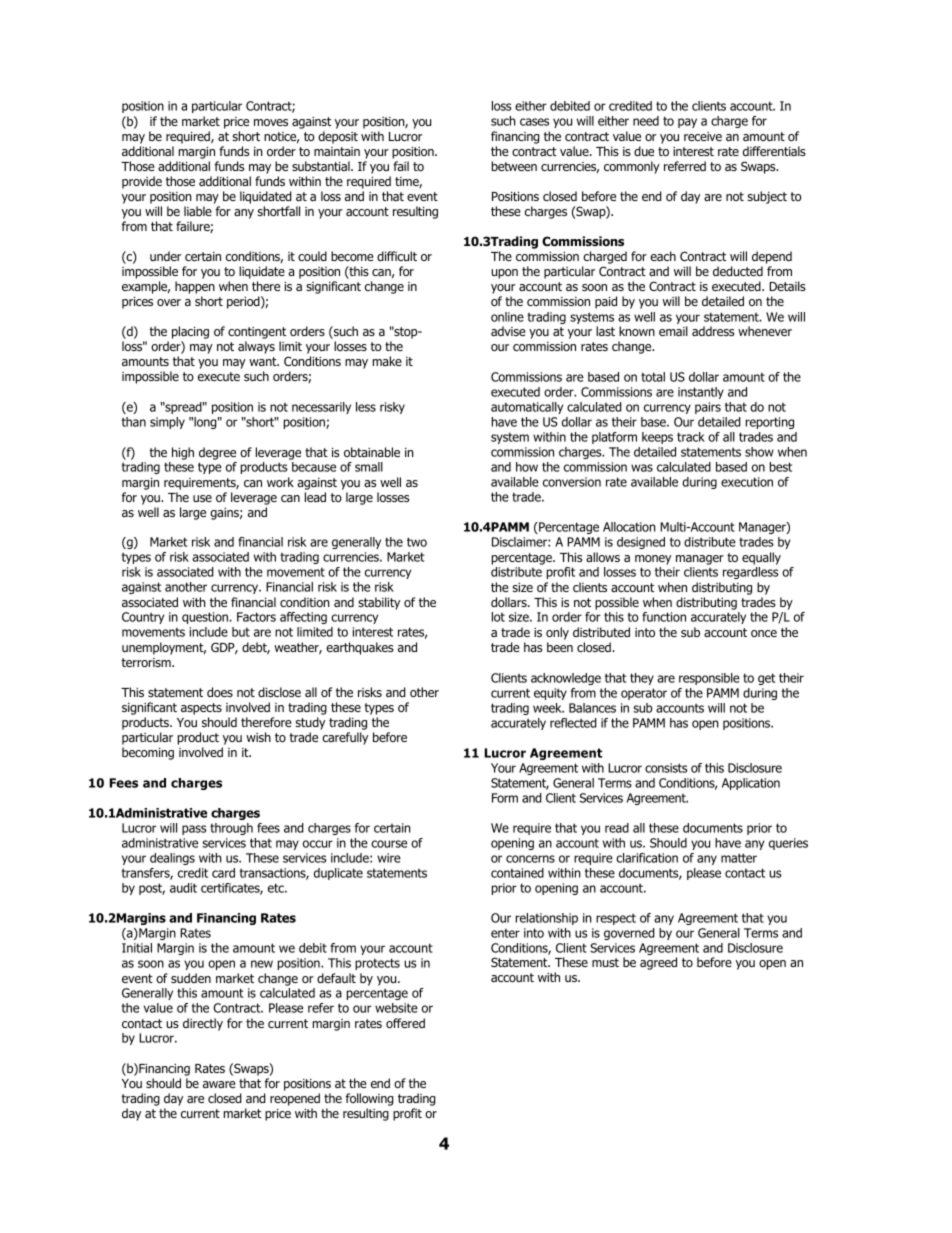  Describe the element at coordinates (271, 122) in the screenshot. I see `moves` at that location.
